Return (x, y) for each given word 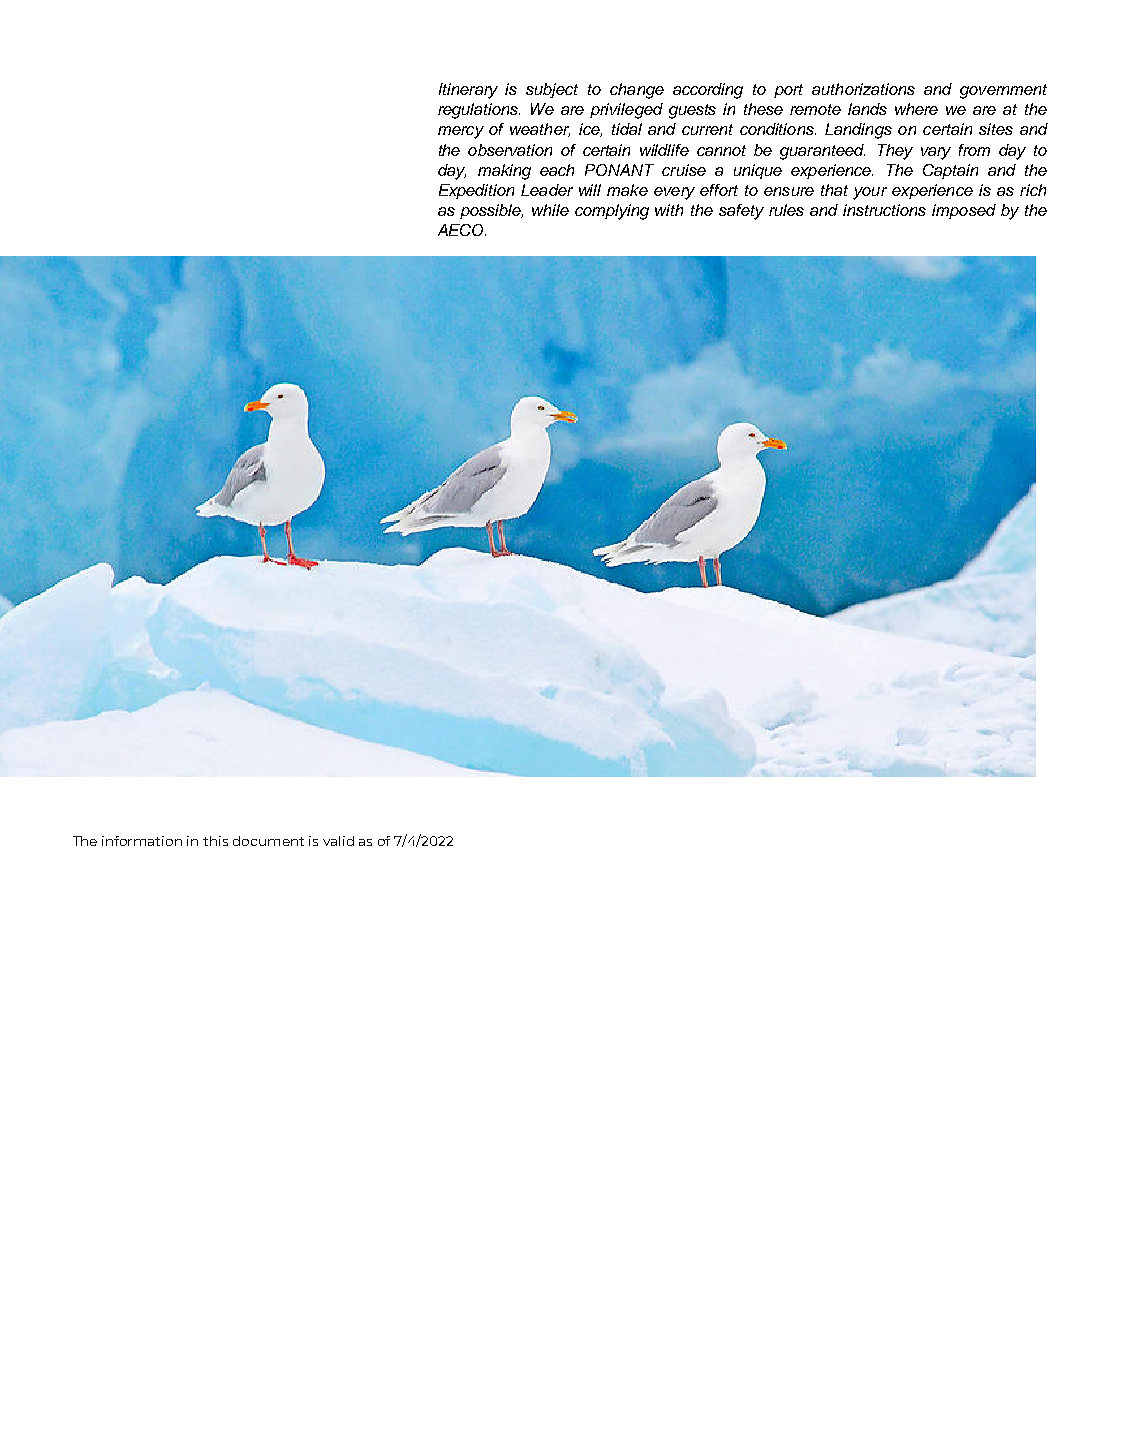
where (916, 109)
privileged (626, 111)
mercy (461, 132)
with (669, 210)
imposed (964, 211)
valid (338, 841)
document (268, 841)
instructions (884, 210)
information (142, 841)
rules (786, 210)
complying (612, 212)
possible (491, 211)
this (215, 841)
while (550, 210)
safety (741, 212)
